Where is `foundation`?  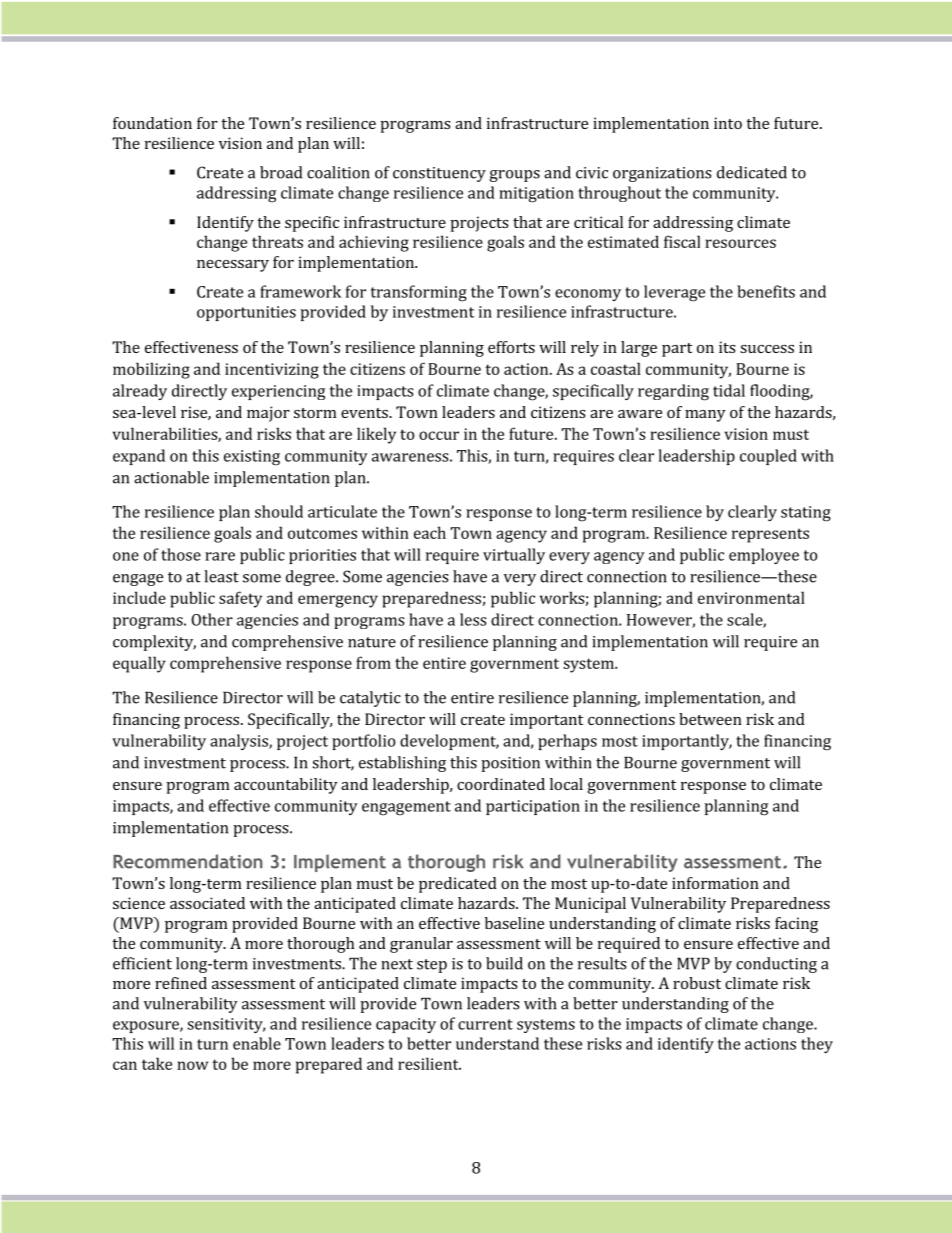 foundation is located at coordinates (152, 123).
